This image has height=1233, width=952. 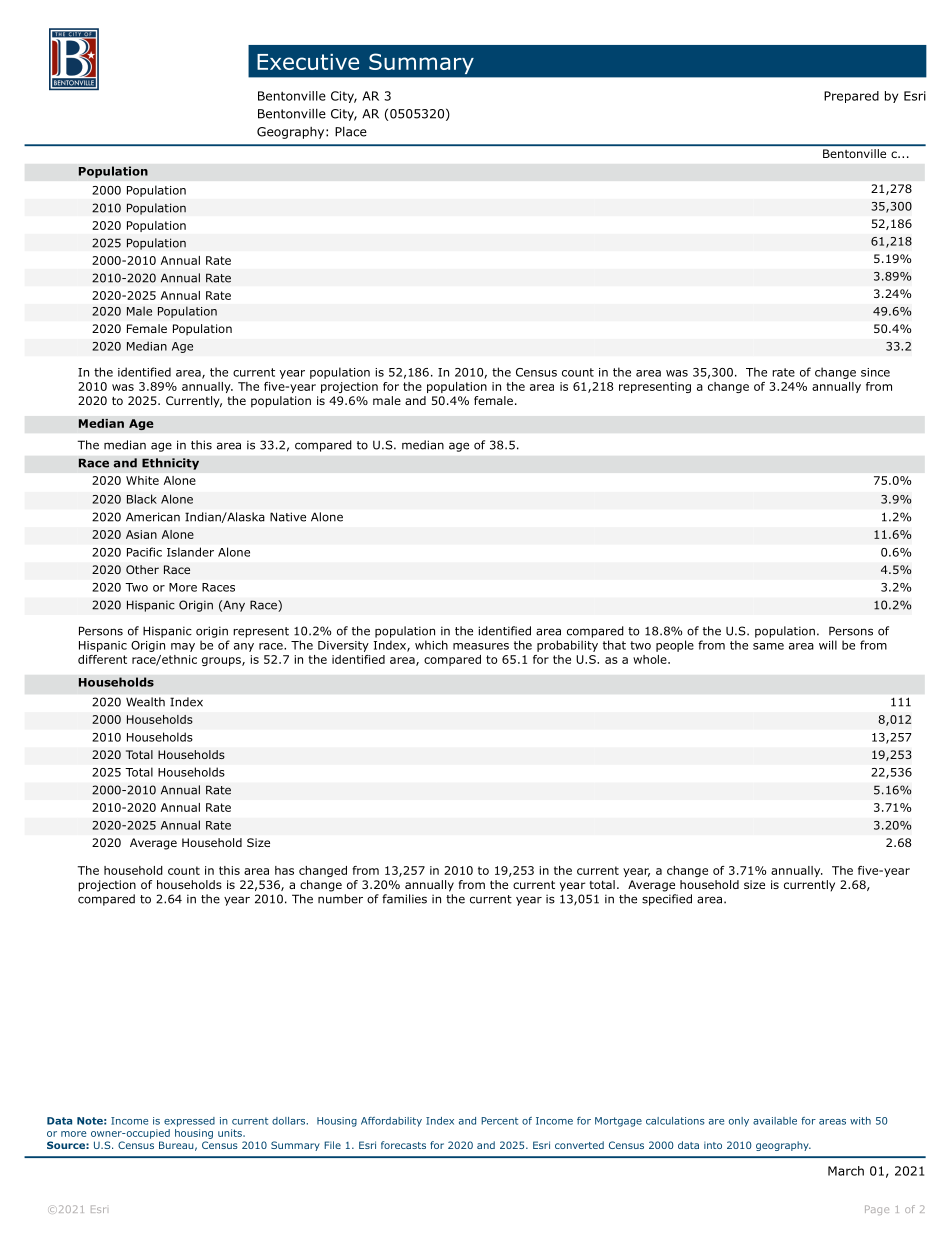 I want to click on Native, so click(x=288, y=517).
